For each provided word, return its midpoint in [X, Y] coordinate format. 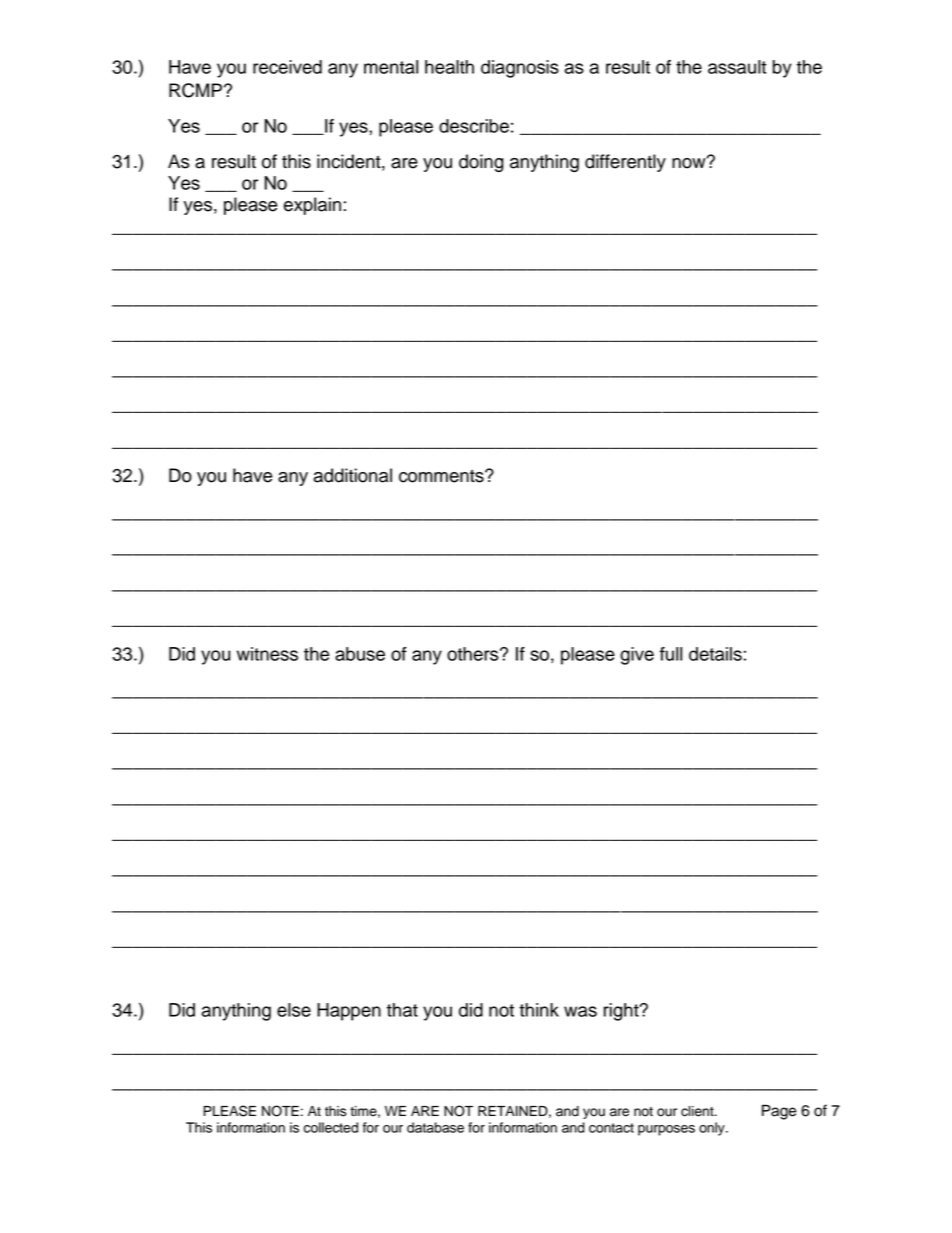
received [287, 67]
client [698, 1111]
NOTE [280, 1111]
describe [474, 126]
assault [737, 67]
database [435, 1127]
